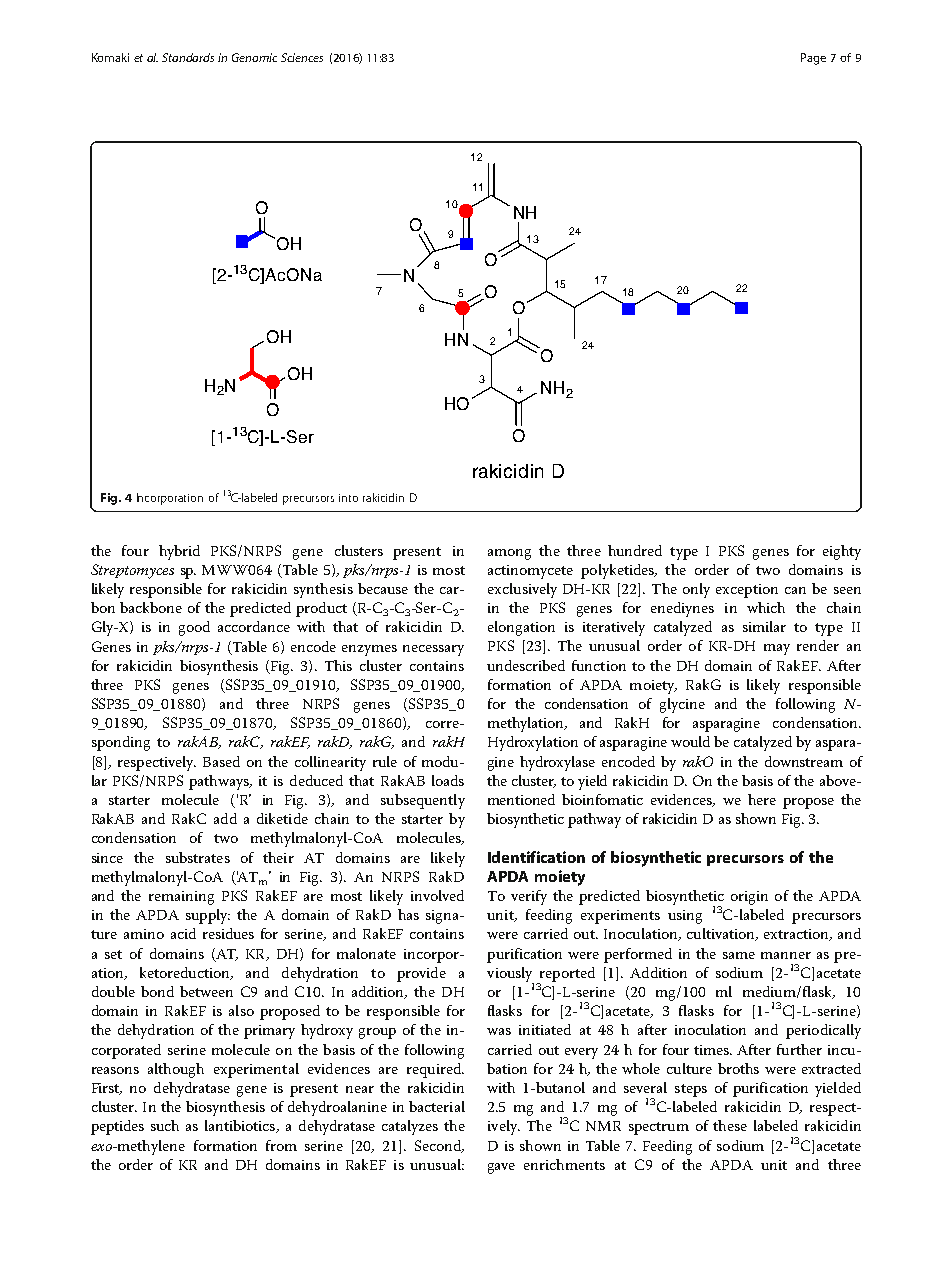  I want to click on necessary, so click(433, 650).
